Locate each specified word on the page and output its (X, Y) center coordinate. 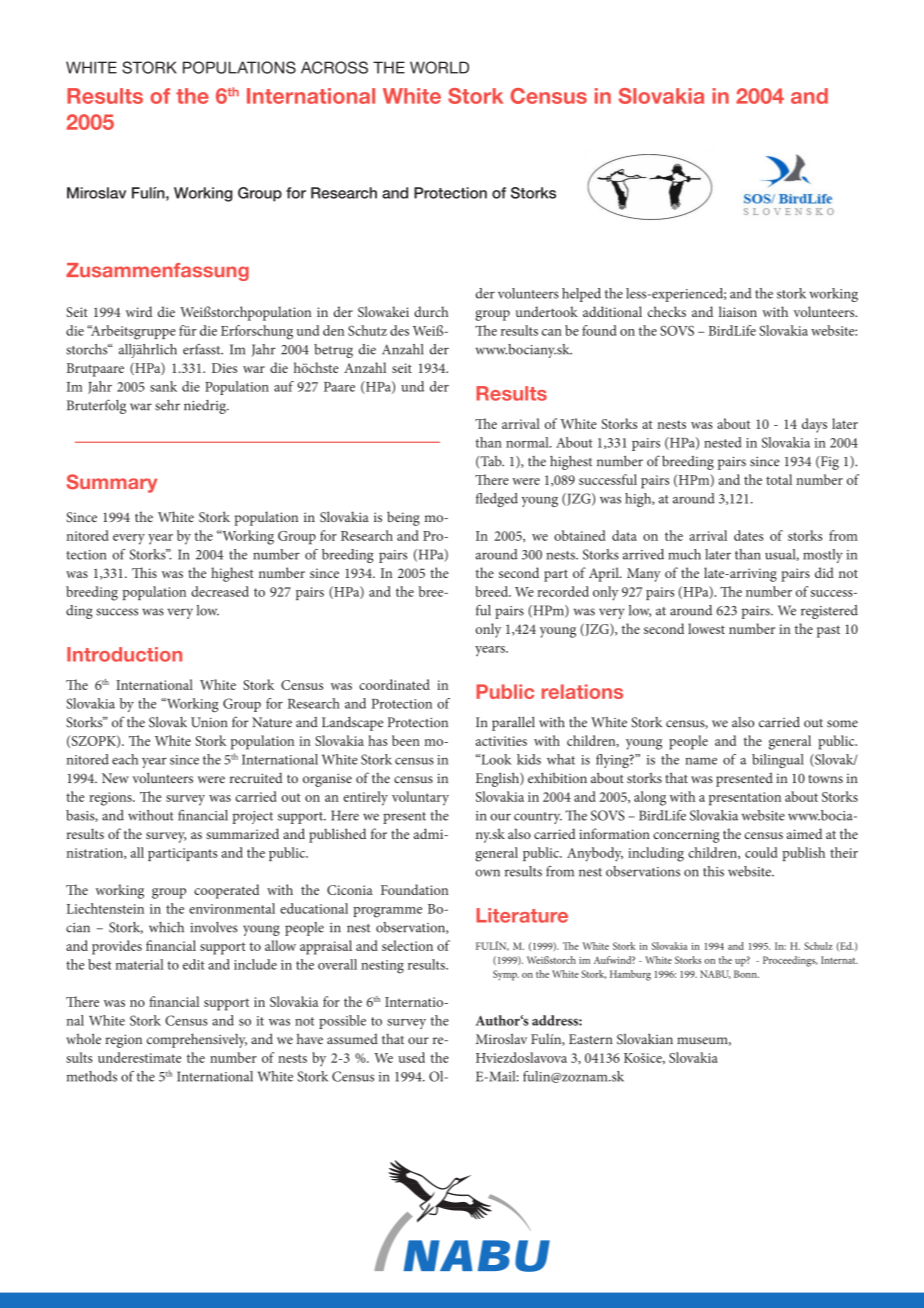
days (814, 425)
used (411, 1057)
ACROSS (334, 67)
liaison (738, 311)
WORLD (439, 67)
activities (501, 741)
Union (209, 722)
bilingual (778, 761)
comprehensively (197, 1040)
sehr (167, 405)
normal (528, 442)
